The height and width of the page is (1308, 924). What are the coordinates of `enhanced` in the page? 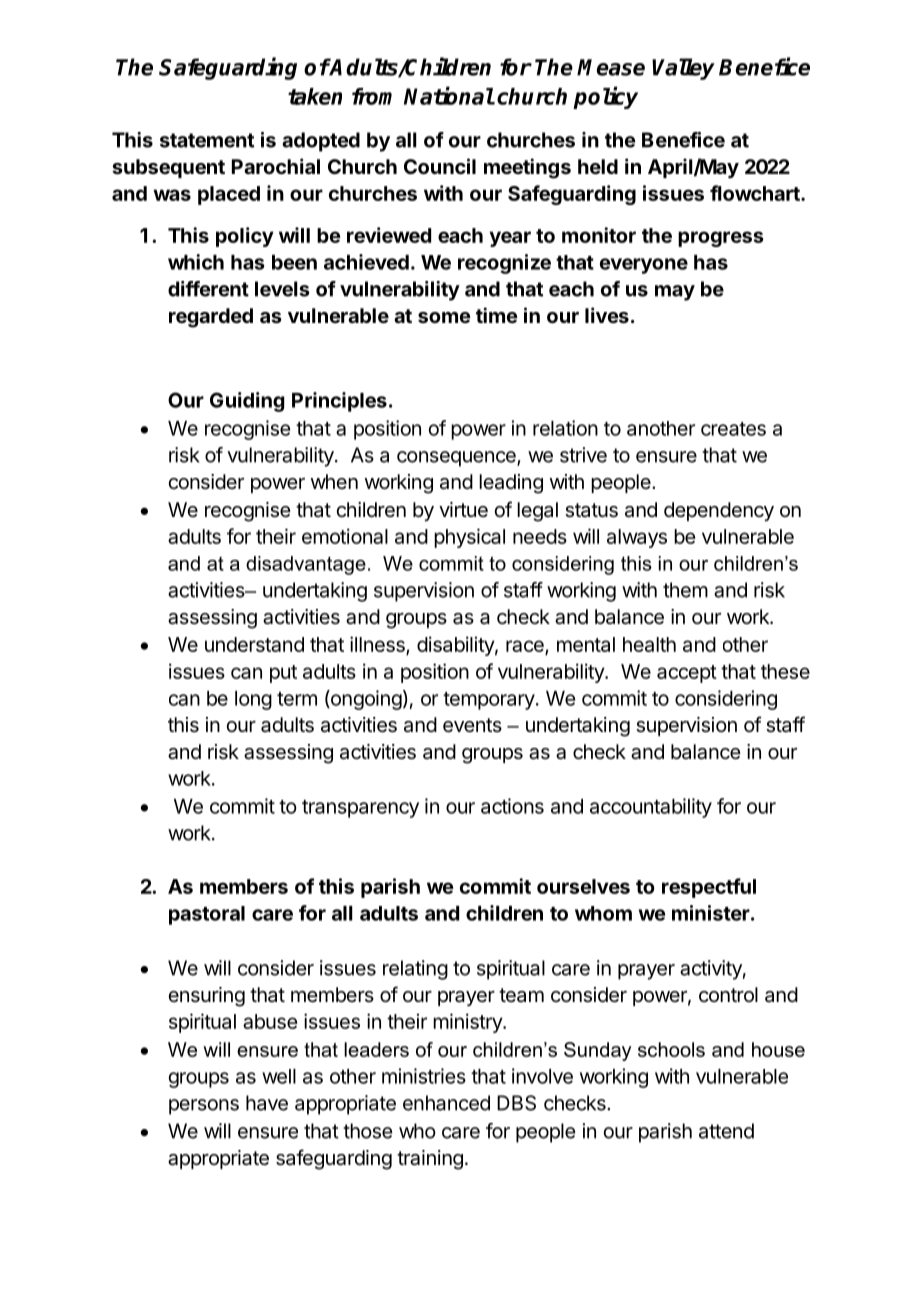 It's located at (446, 1103).
